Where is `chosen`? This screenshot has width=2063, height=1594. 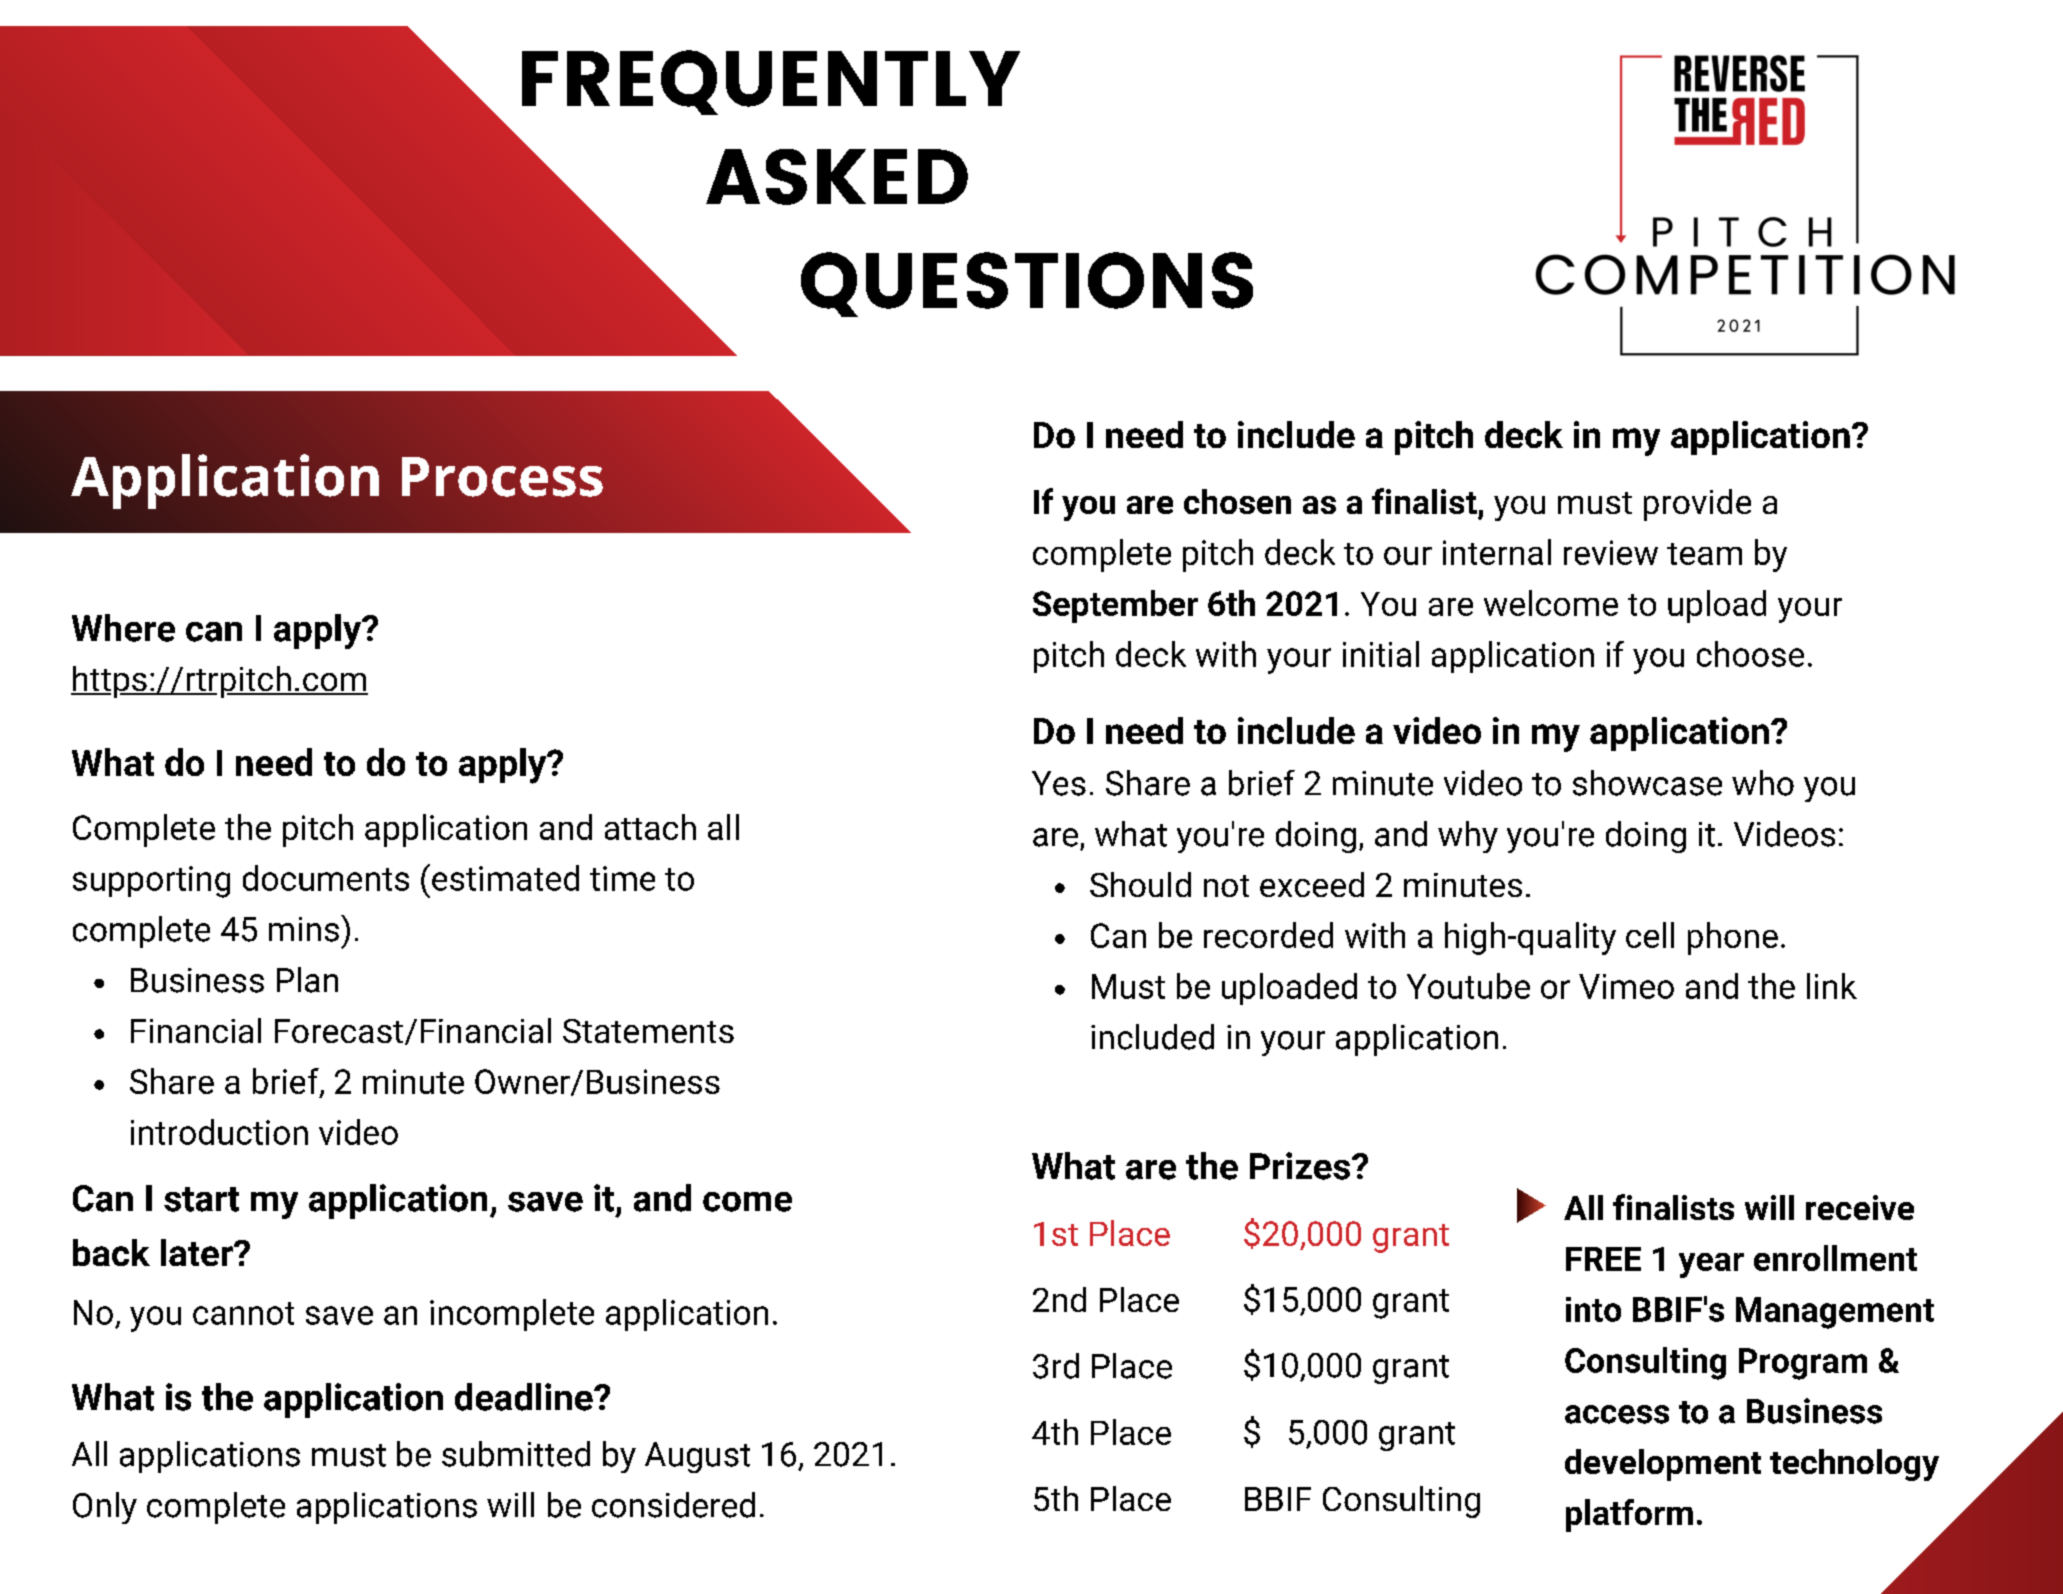 chosen is located at coordinates (1237, 501).
